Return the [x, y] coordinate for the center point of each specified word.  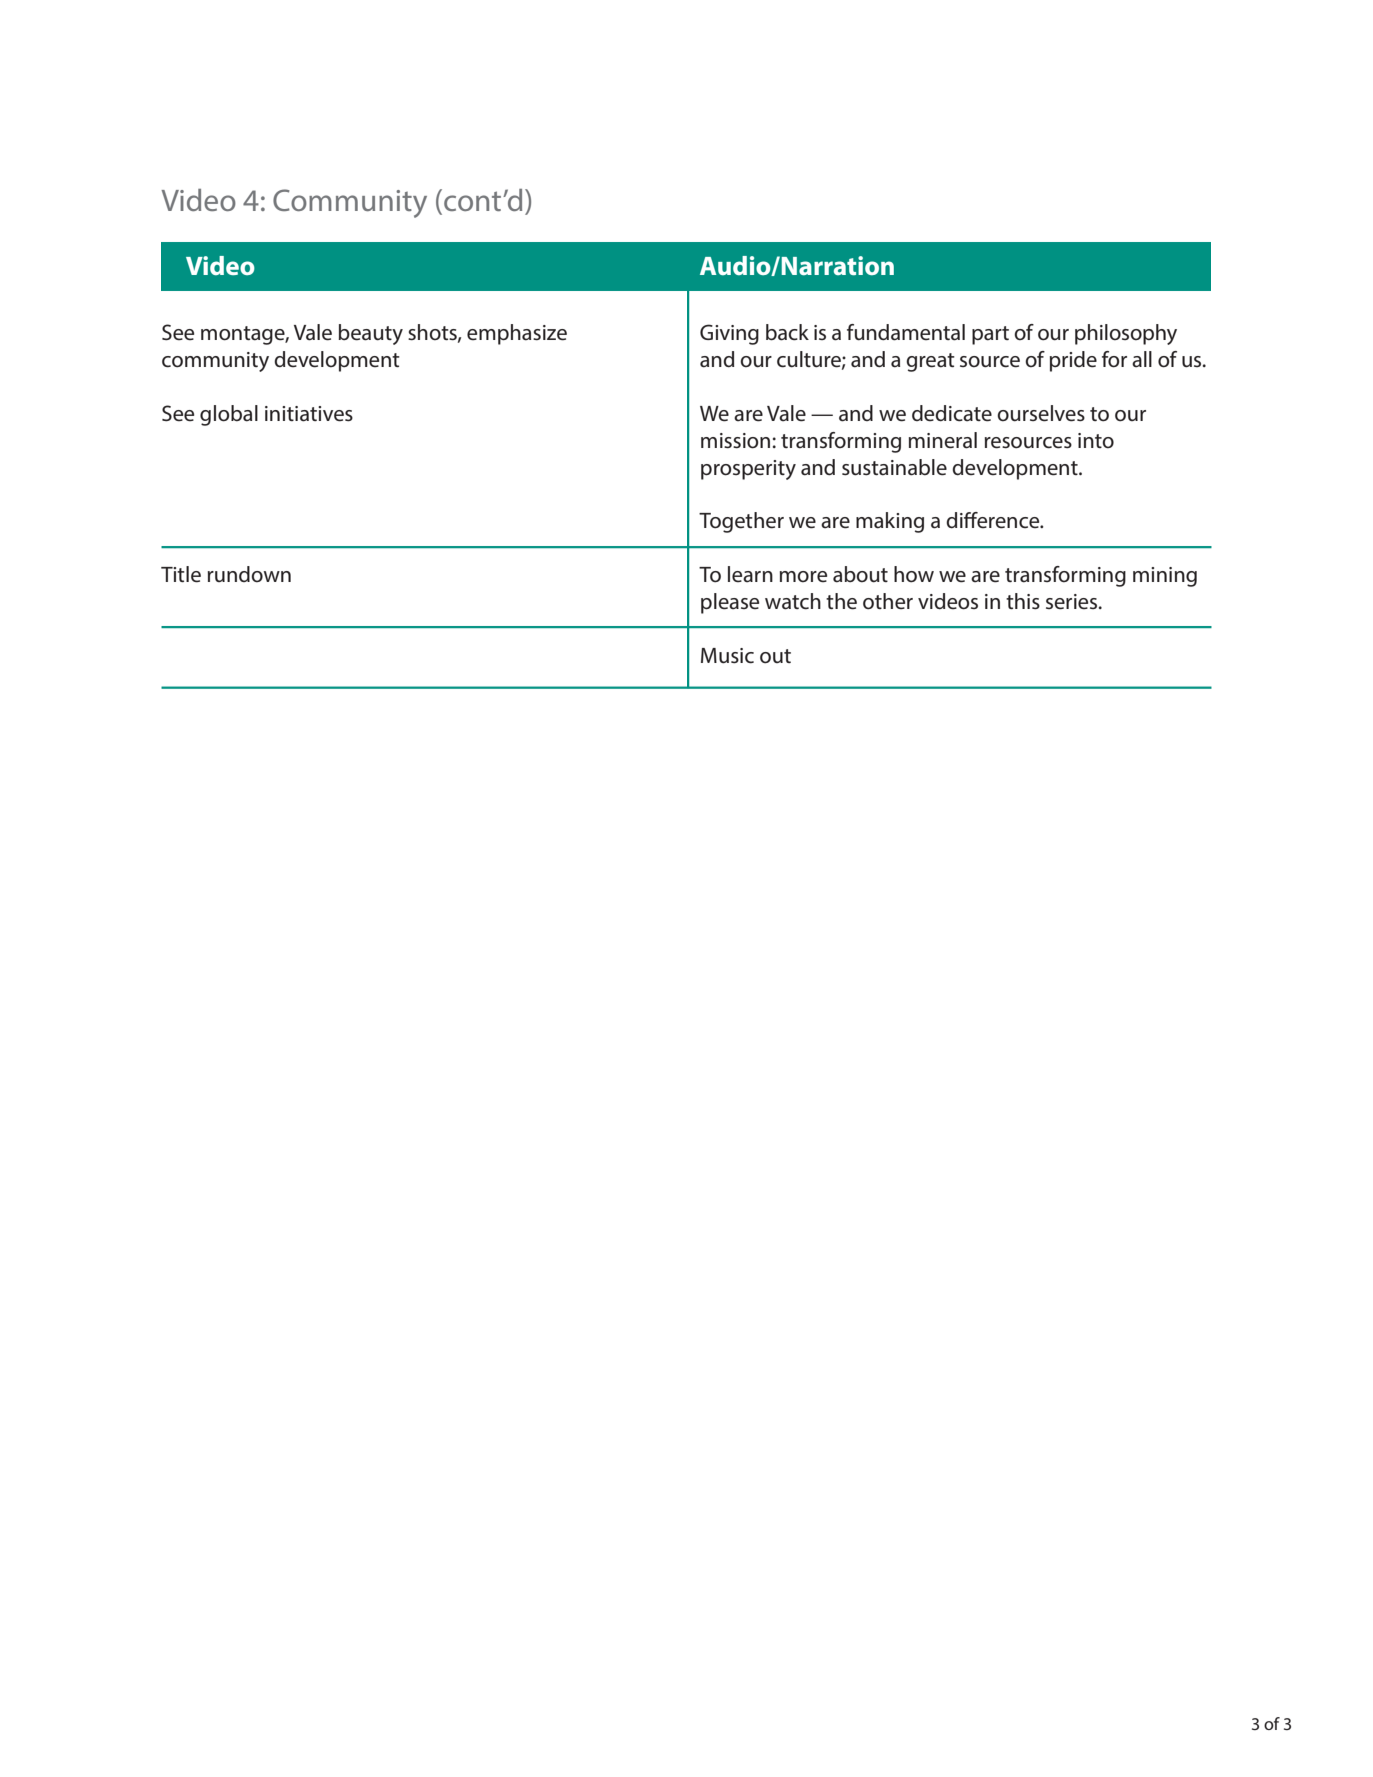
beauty [371, 334]
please [730, 603]
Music [727, 656]
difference [994, 520]
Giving [729, 334]
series [1073, 602]
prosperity [748, 470]
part [990, 335]
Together [741, 522]
